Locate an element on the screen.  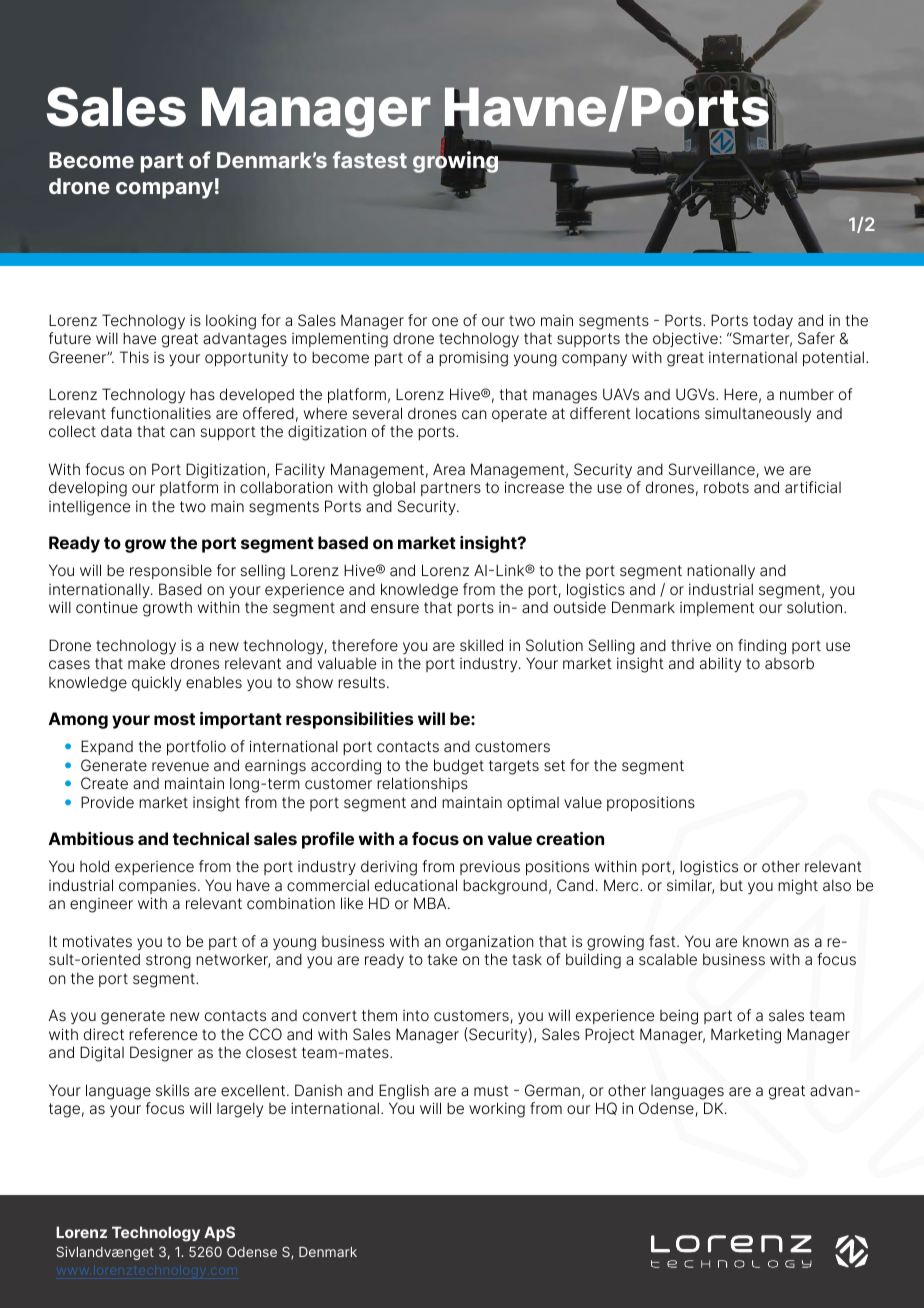
must is located at coordinates (491, 1090).
